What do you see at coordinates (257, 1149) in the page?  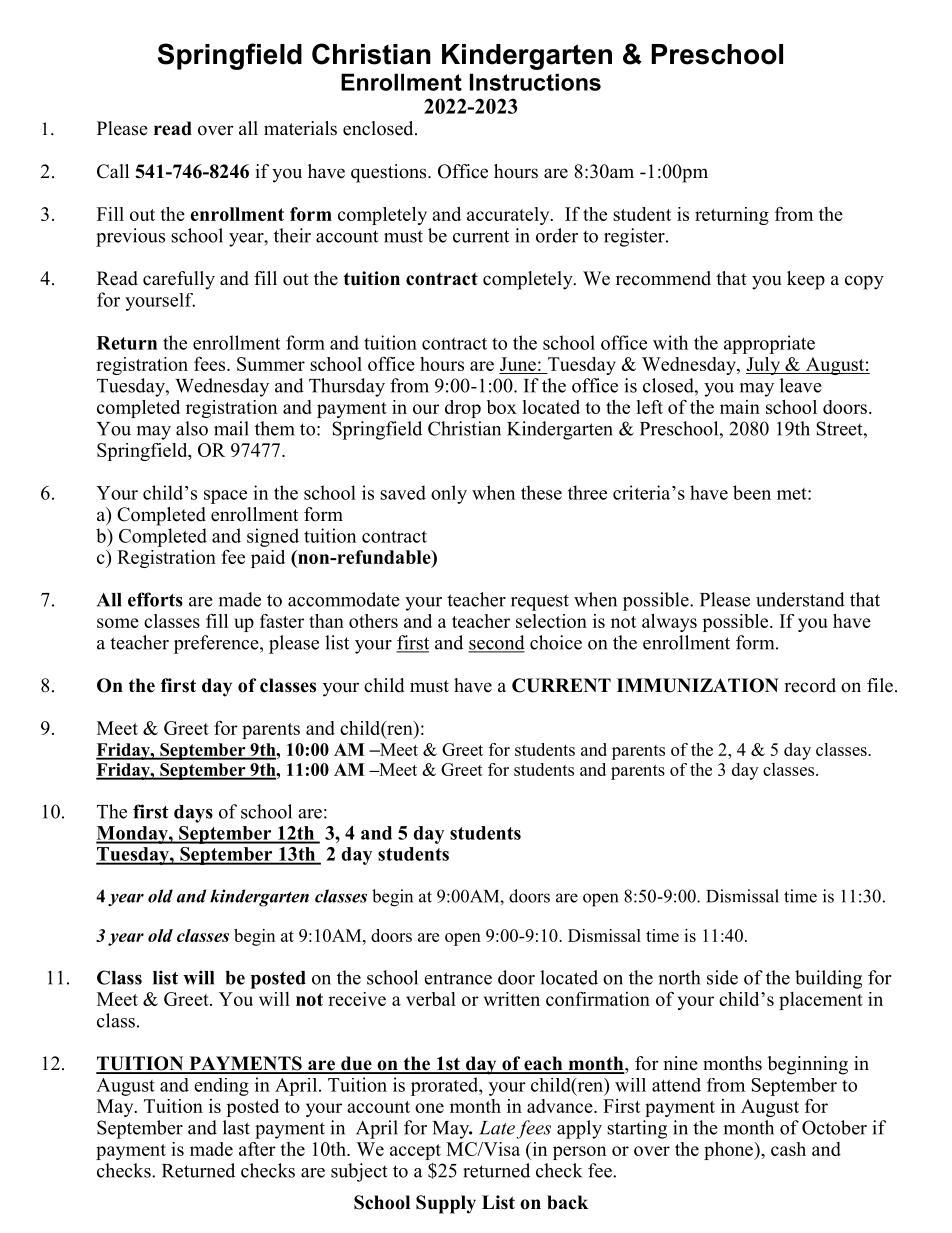 I see `after` at bounding box center [257, 1149].
